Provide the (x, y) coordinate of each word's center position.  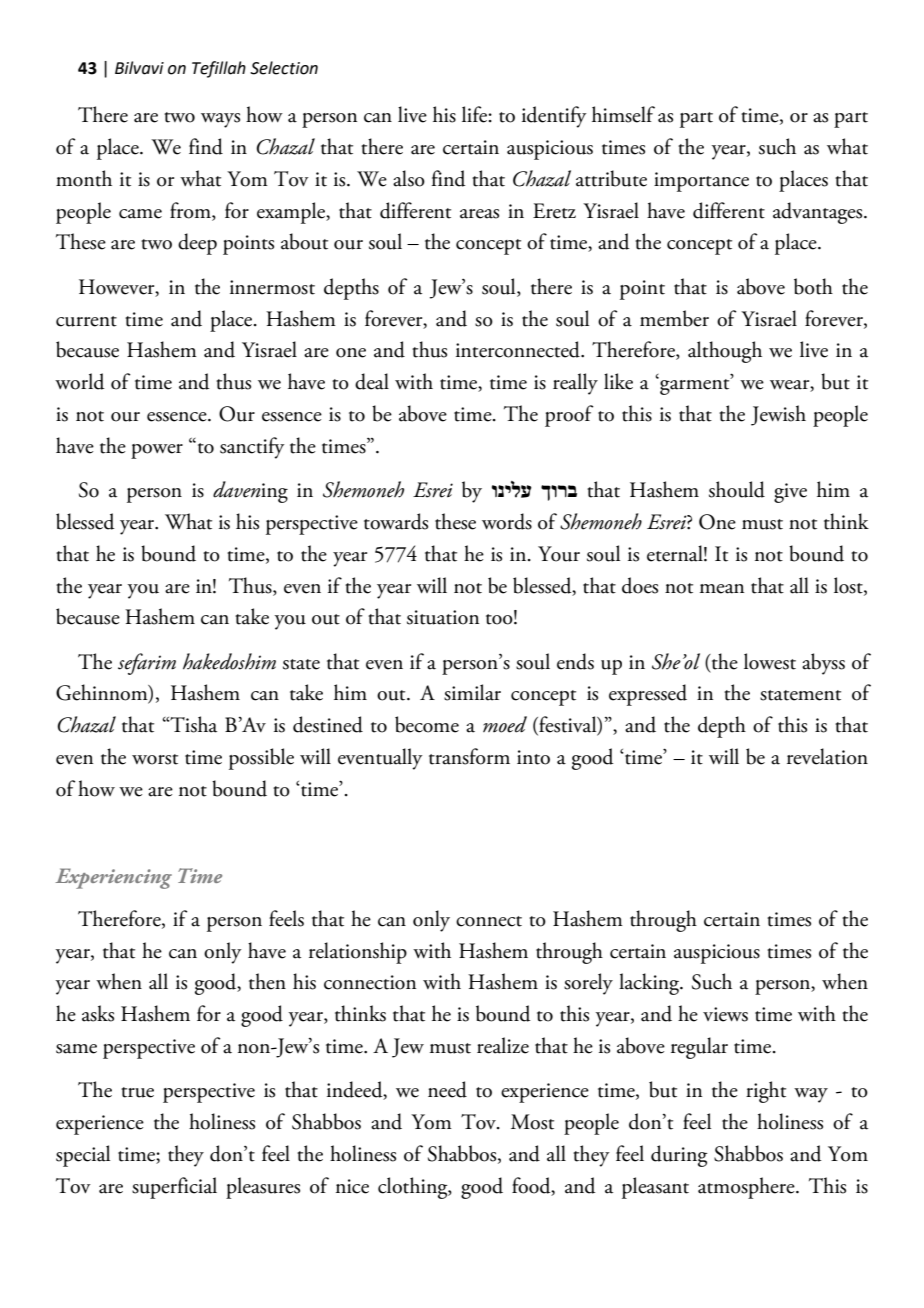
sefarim (147, 664)
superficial (174, 1188)
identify (554, 117)
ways (220, 120)
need (447, 1089)
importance (701, 182)
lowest (770, 661)
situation (443, 617)
